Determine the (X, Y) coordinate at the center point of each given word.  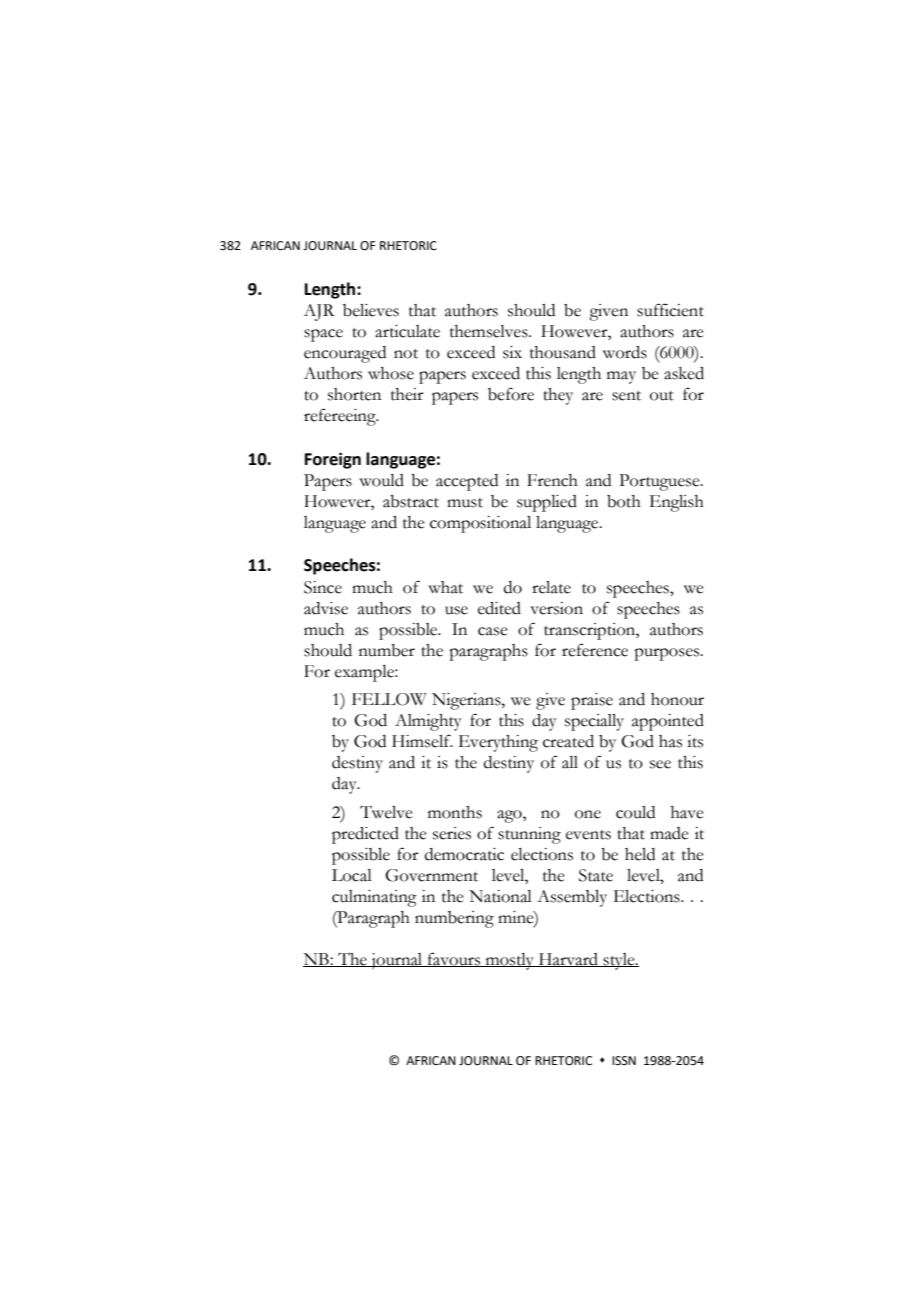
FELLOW (389, 699)
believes (371, 310)
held (640, 854)
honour (677, 699)
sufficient (670, 310)
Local (352, 875)
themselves (490, 331)
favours (454, 959)
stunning (529, 835)
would (381, 480)
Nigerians (467, 701)
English (677, 503)
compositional (480, 524)
